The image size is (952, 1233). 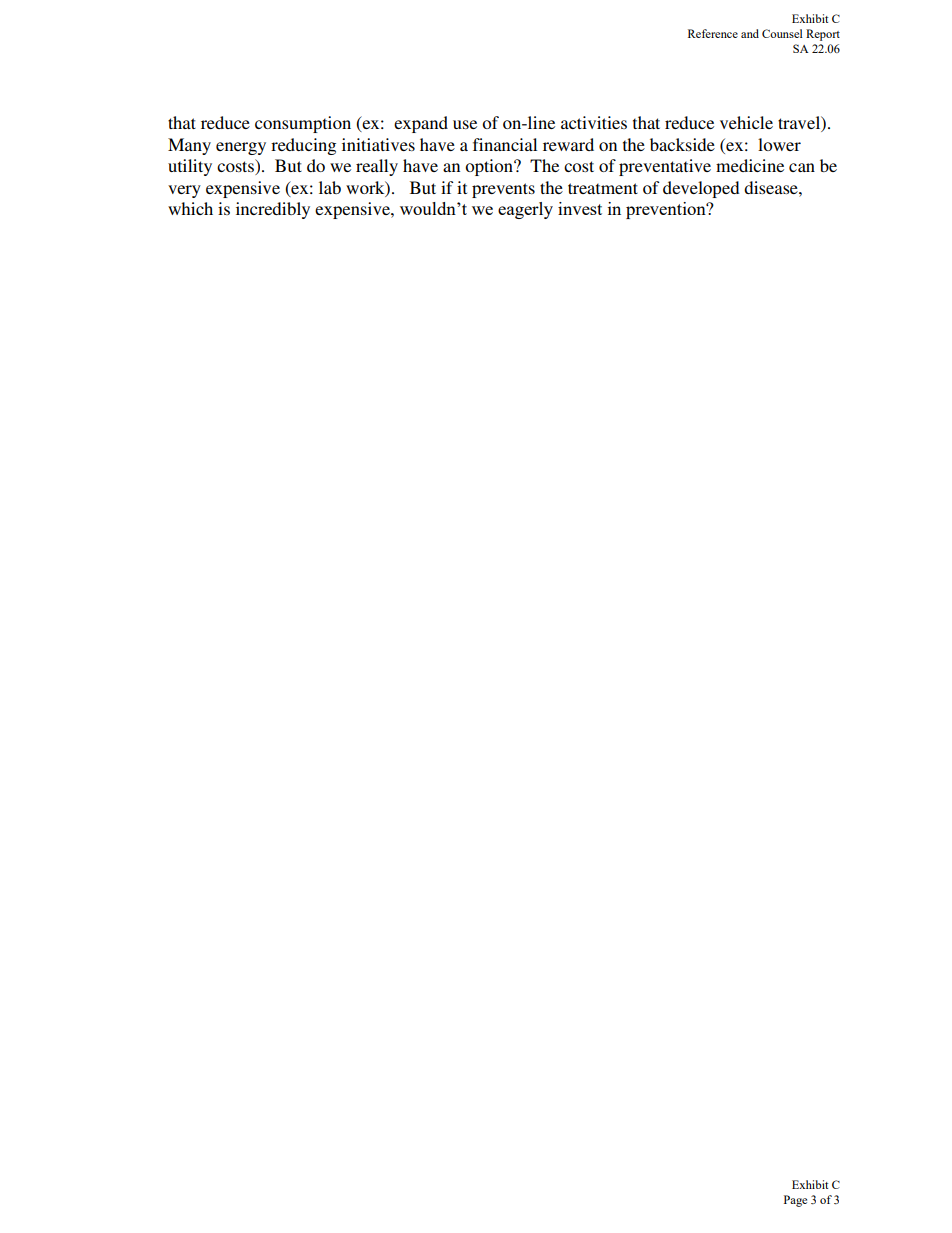 What do you see at coordinates (667, 210) in the document?
I see `prevention` at bounding box center [667, 210].
